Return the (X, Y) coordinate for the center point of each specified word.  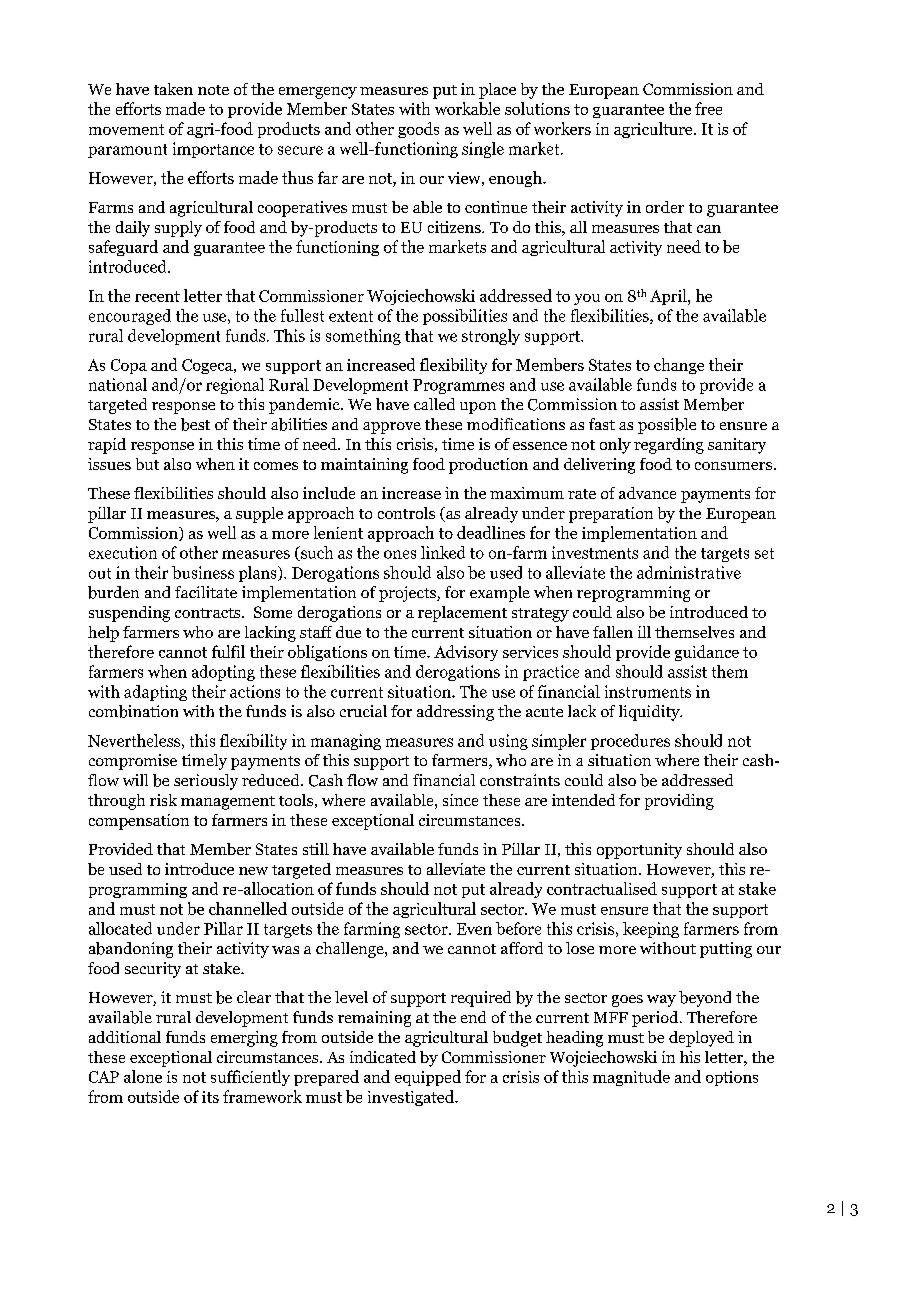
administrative (689, 572)
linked (443, 552)
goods (418, 130)
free (708, 108)
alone (143, 1076)
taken (173, 89)
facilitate (206, 592)
